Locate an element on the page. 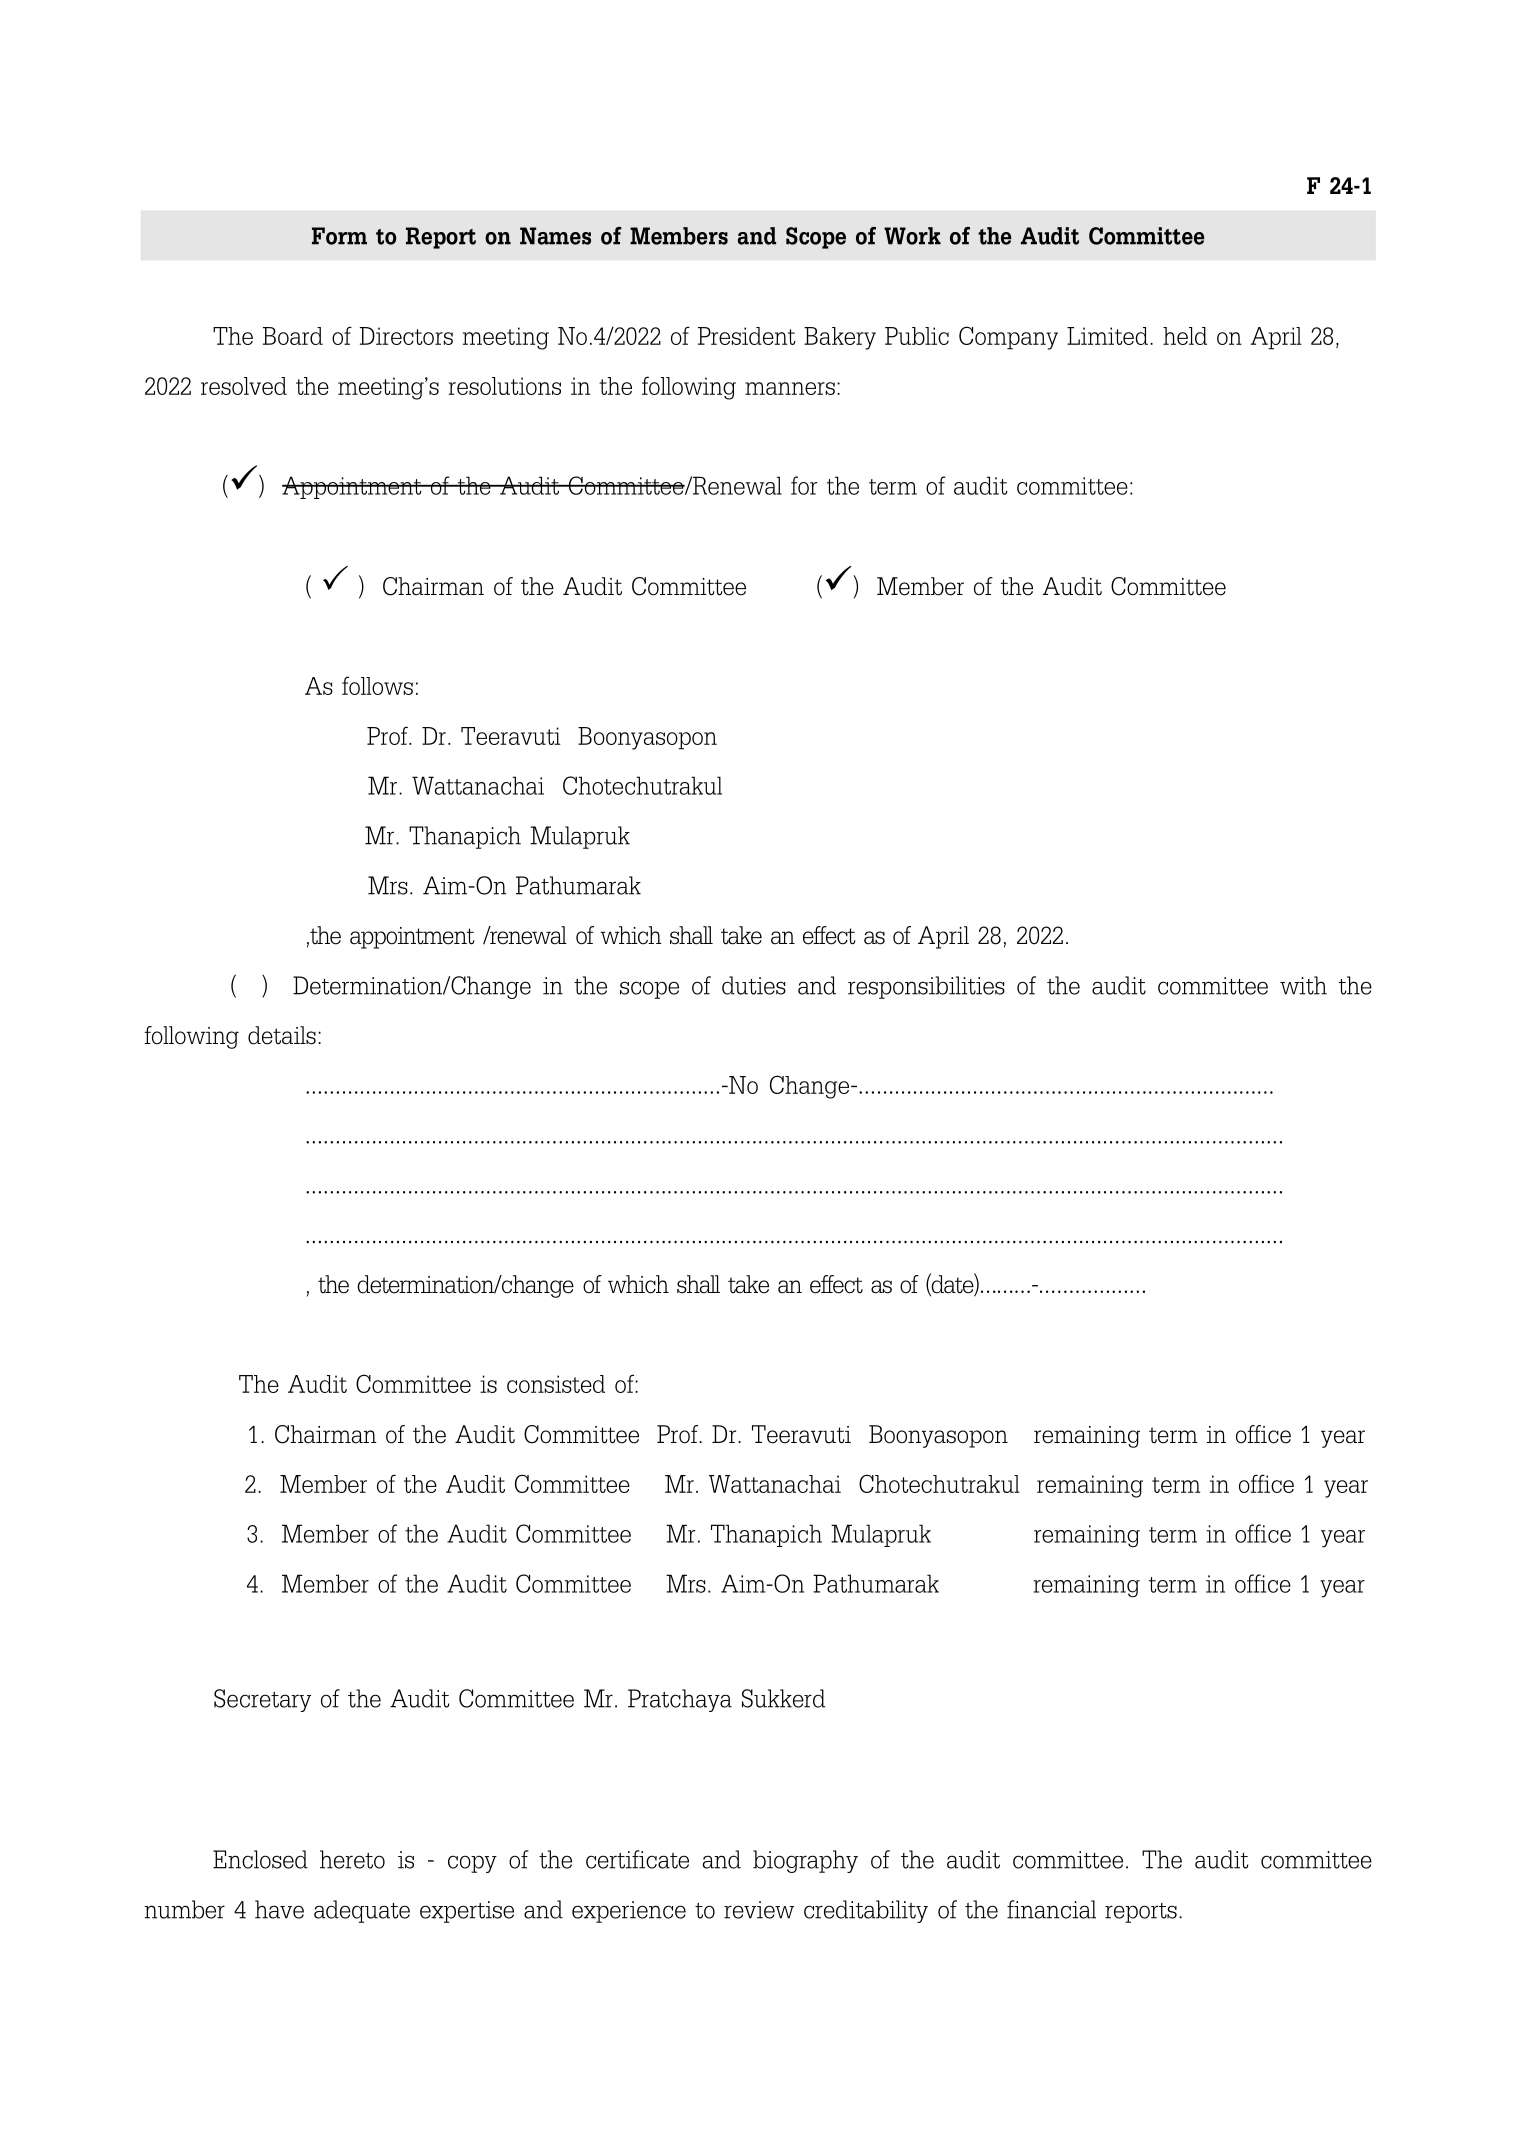 The image size is (1516, 2145). President is located at coordinates (747, 336).
